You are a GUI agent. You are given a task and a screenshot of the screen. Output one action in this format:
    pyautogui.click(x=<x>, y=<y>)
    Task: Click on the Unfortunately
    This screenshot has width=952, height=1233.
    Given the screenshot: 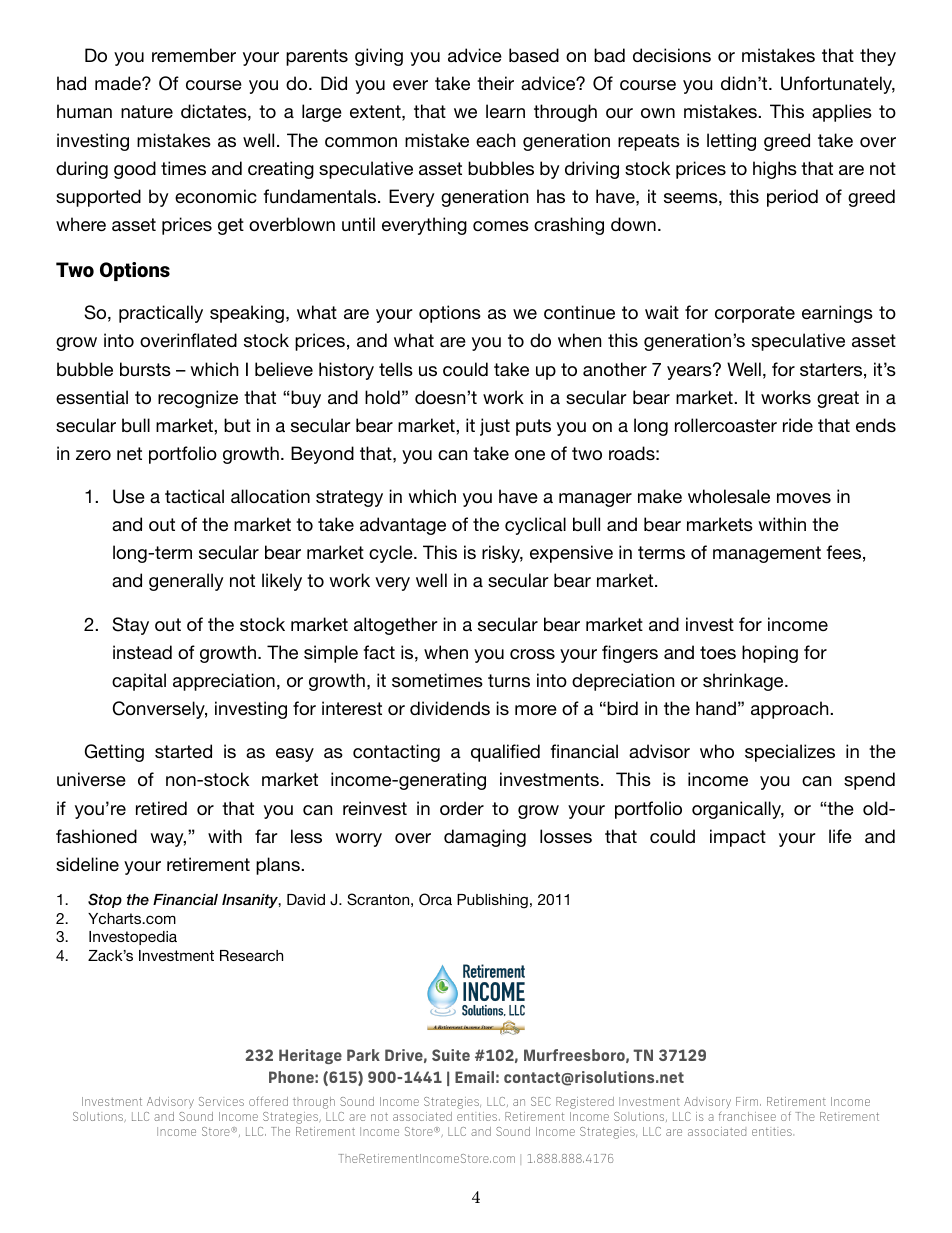 What is the action you would take?
    pyautogui.click(x=838, y=85)
